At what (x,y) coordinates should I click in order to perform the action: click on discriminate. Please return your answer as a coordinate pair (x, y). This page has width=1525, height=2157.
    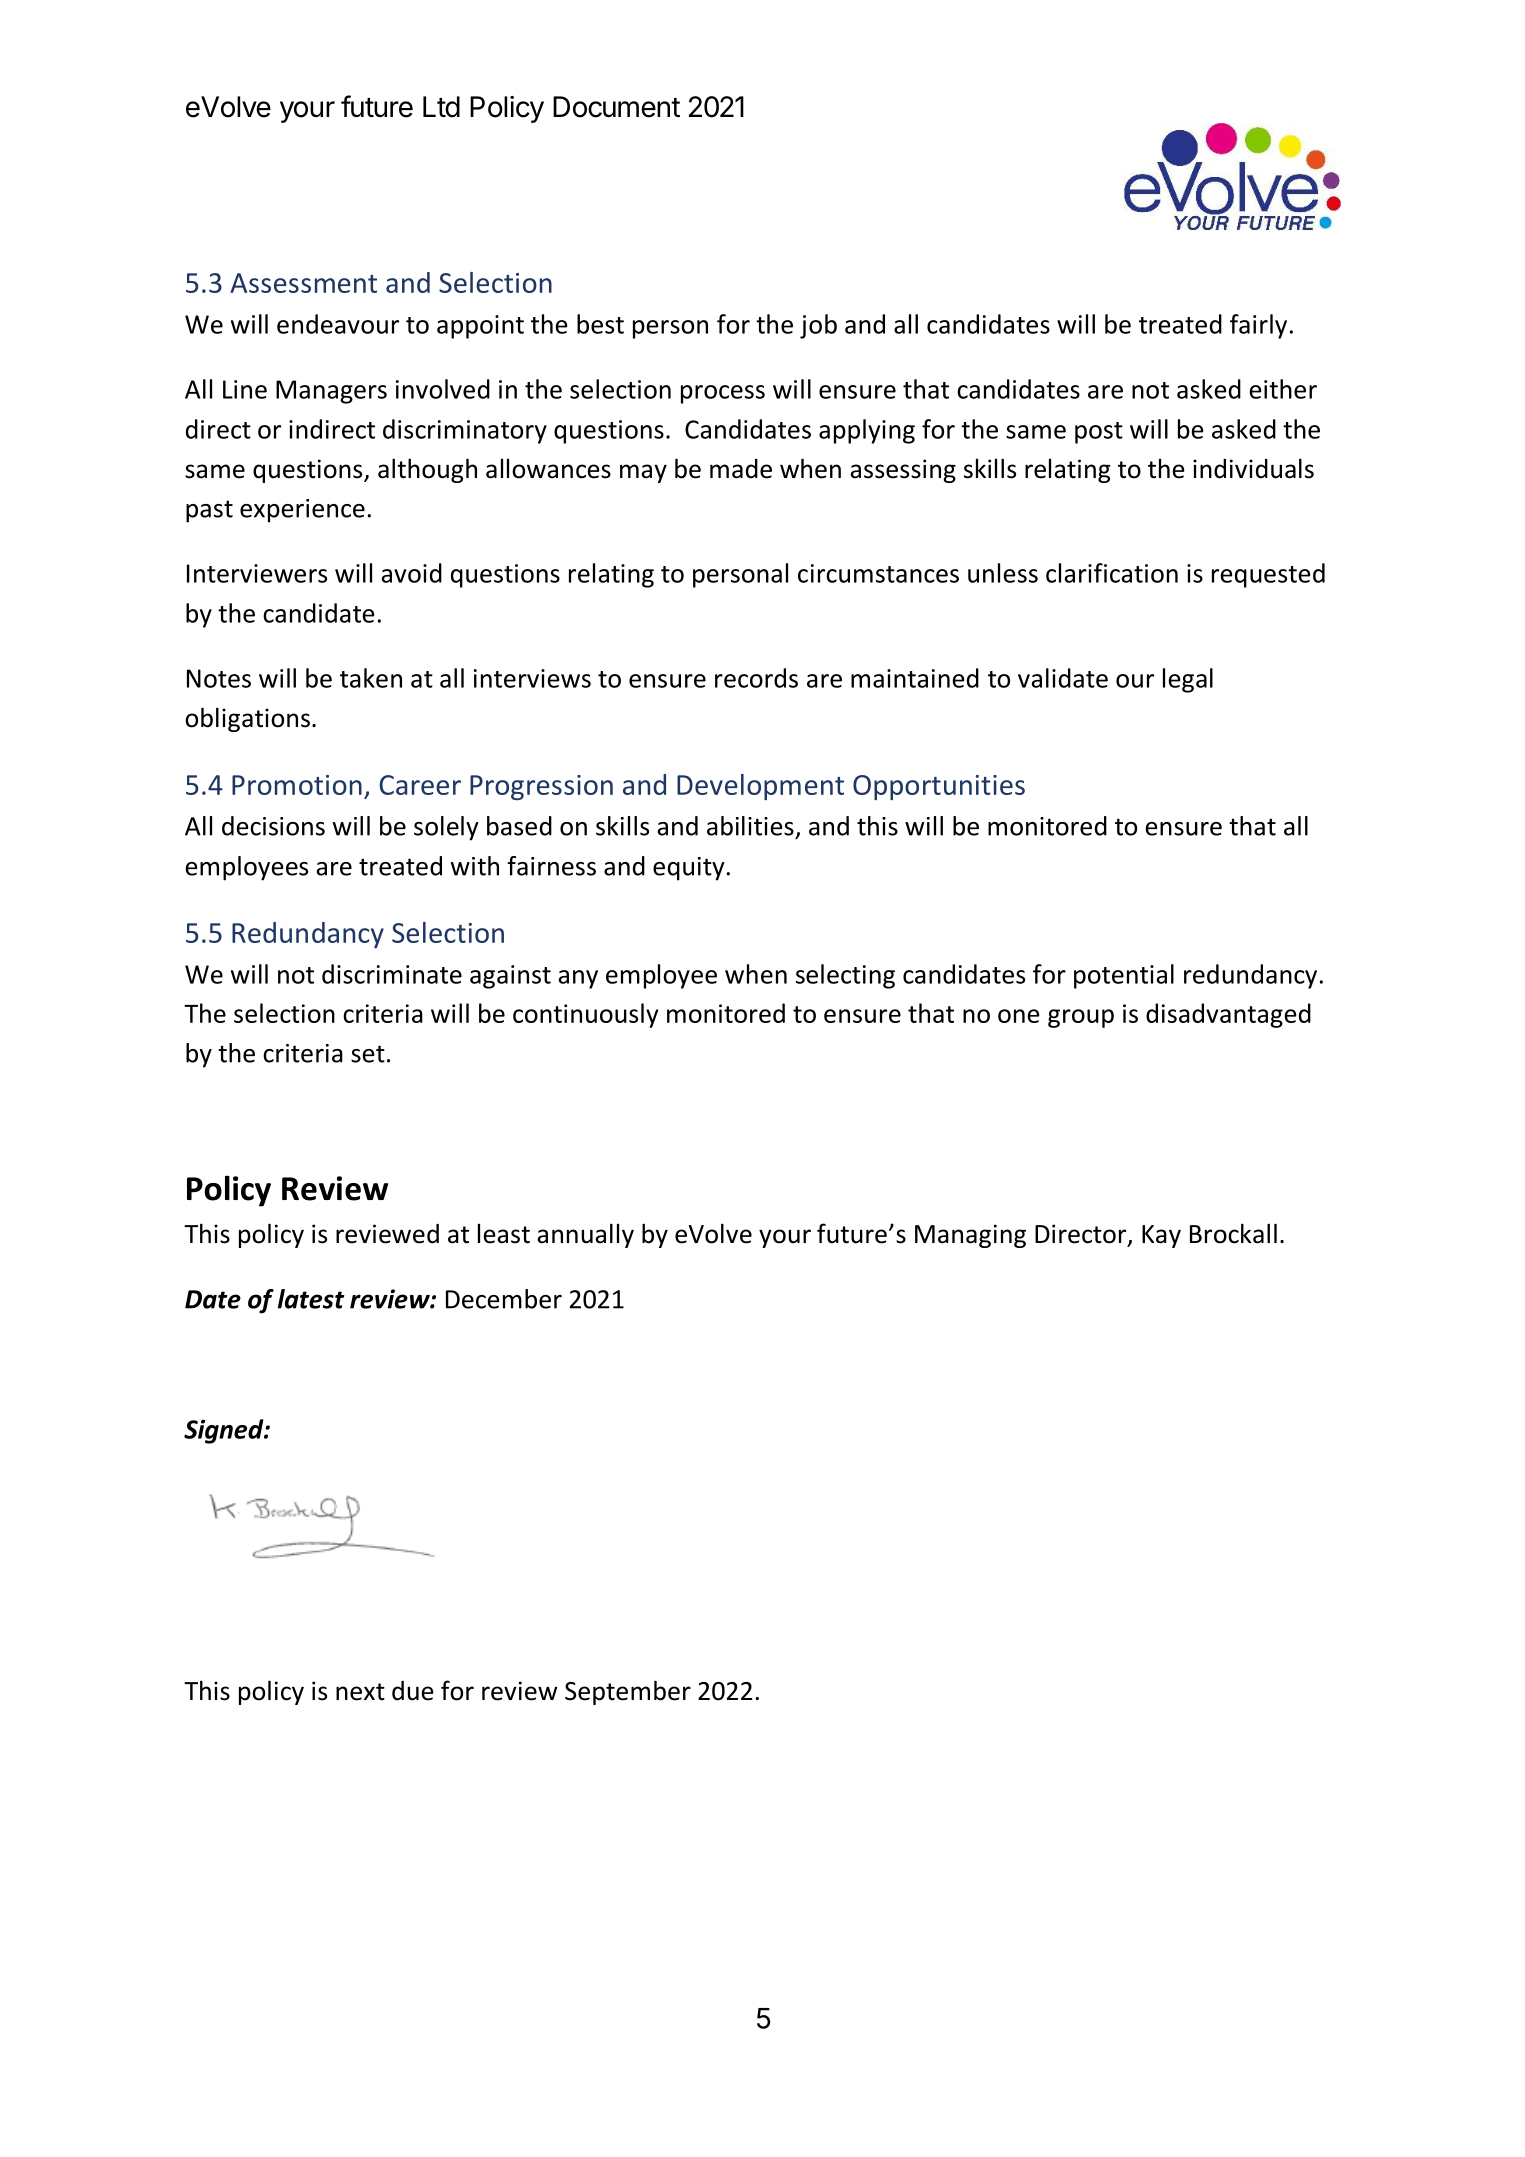
    Looking at the image, I should click on (392, 974).
